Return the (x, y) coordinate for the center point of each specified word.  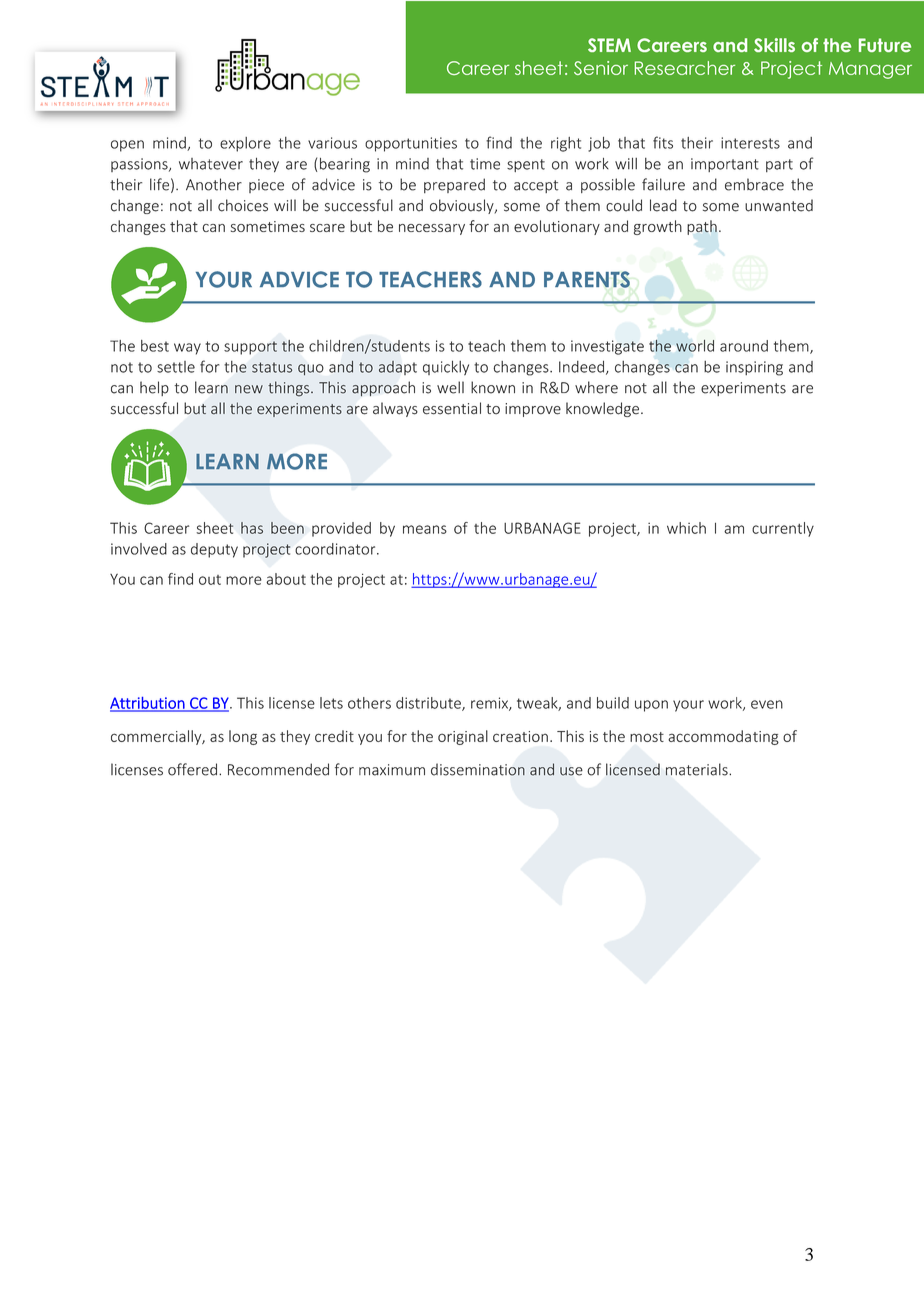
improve (533, 410)
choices (243, 205)
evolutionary (557, 227)
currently (783, 529)
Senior (601, 68)
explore (245, 144)
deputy (214, 550)
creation (520, 736)
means (425, 529)
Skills (774, 45)
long (243, 737)
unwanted (779, 205)
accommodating (723, 737)
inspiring (754, 368)
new (249, 389)
